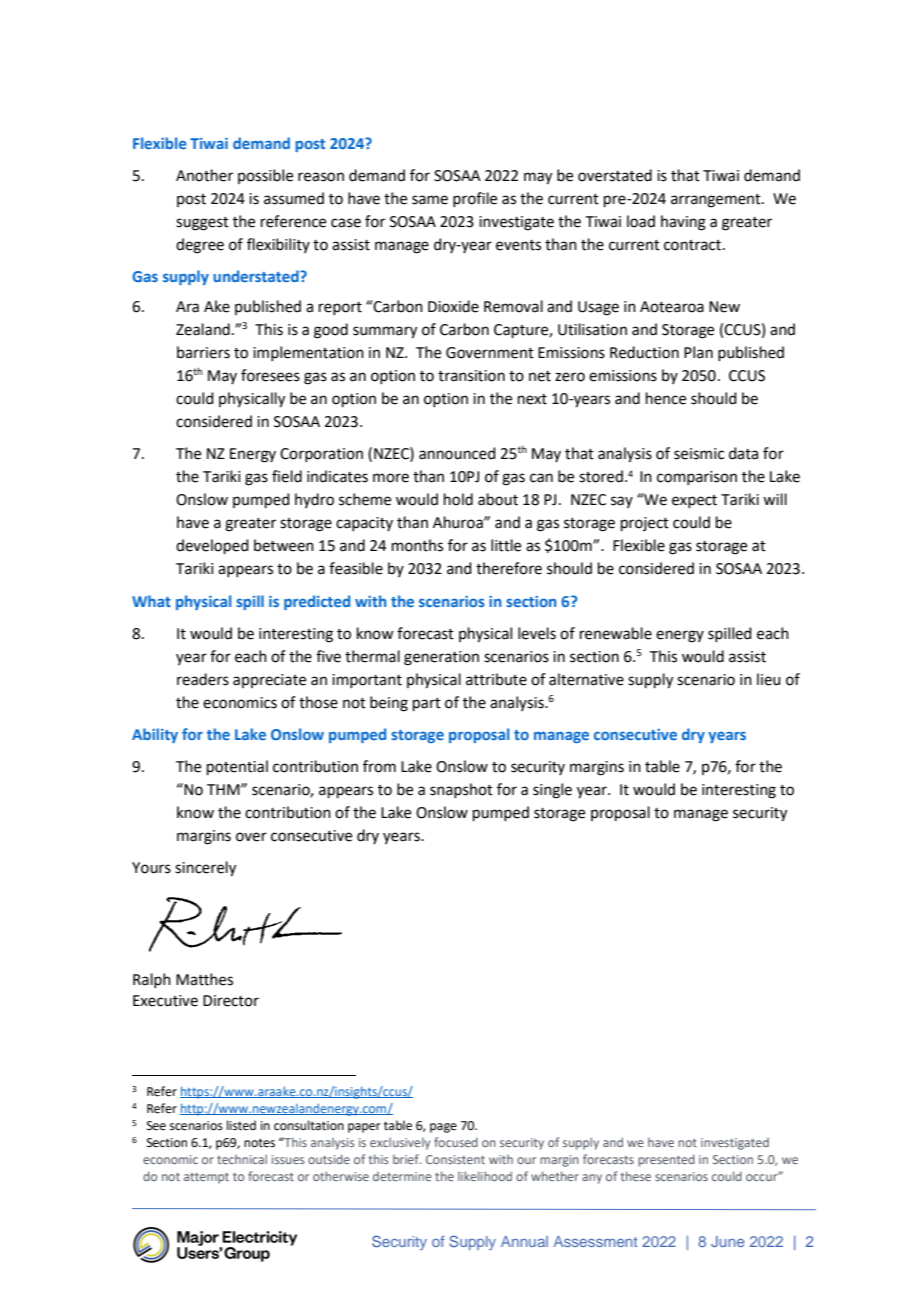  Describe the element at coordinates (475, 199) in the image. I see `profile` at that location.
